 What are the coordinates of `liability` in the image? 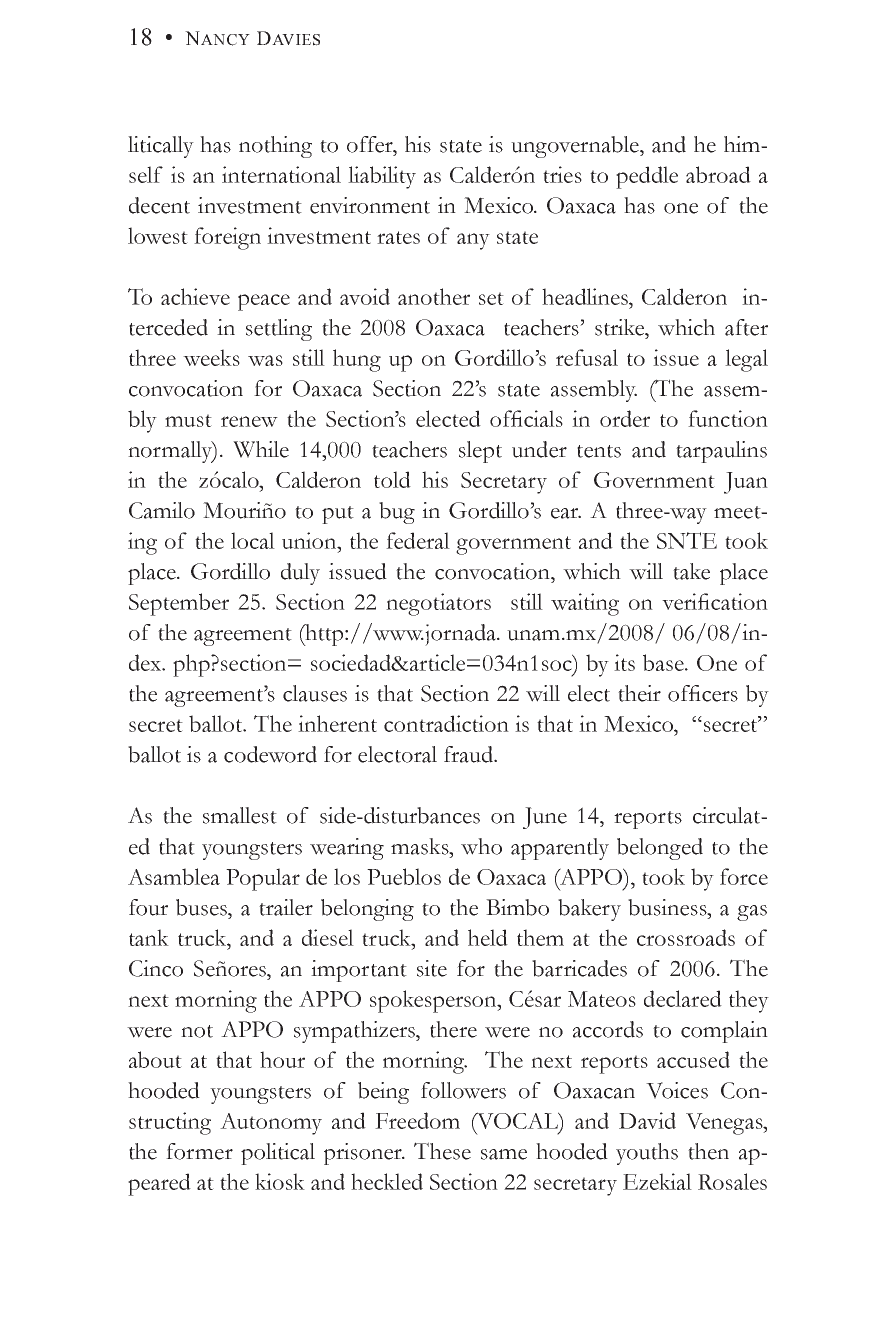 It's located at (382, 177).
